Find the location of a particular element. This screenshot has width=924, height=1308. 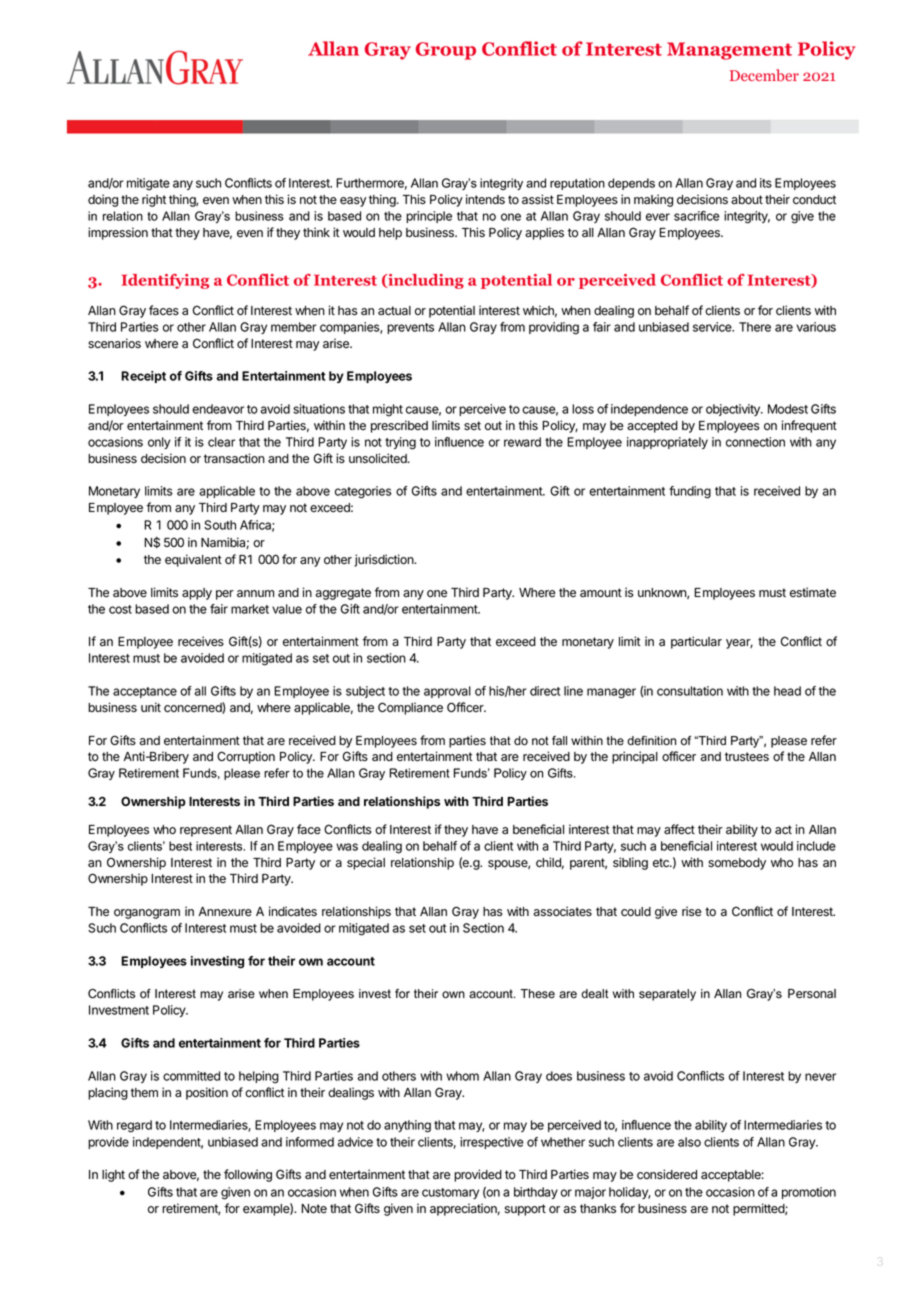

December is located at coordinates (764, 75).
